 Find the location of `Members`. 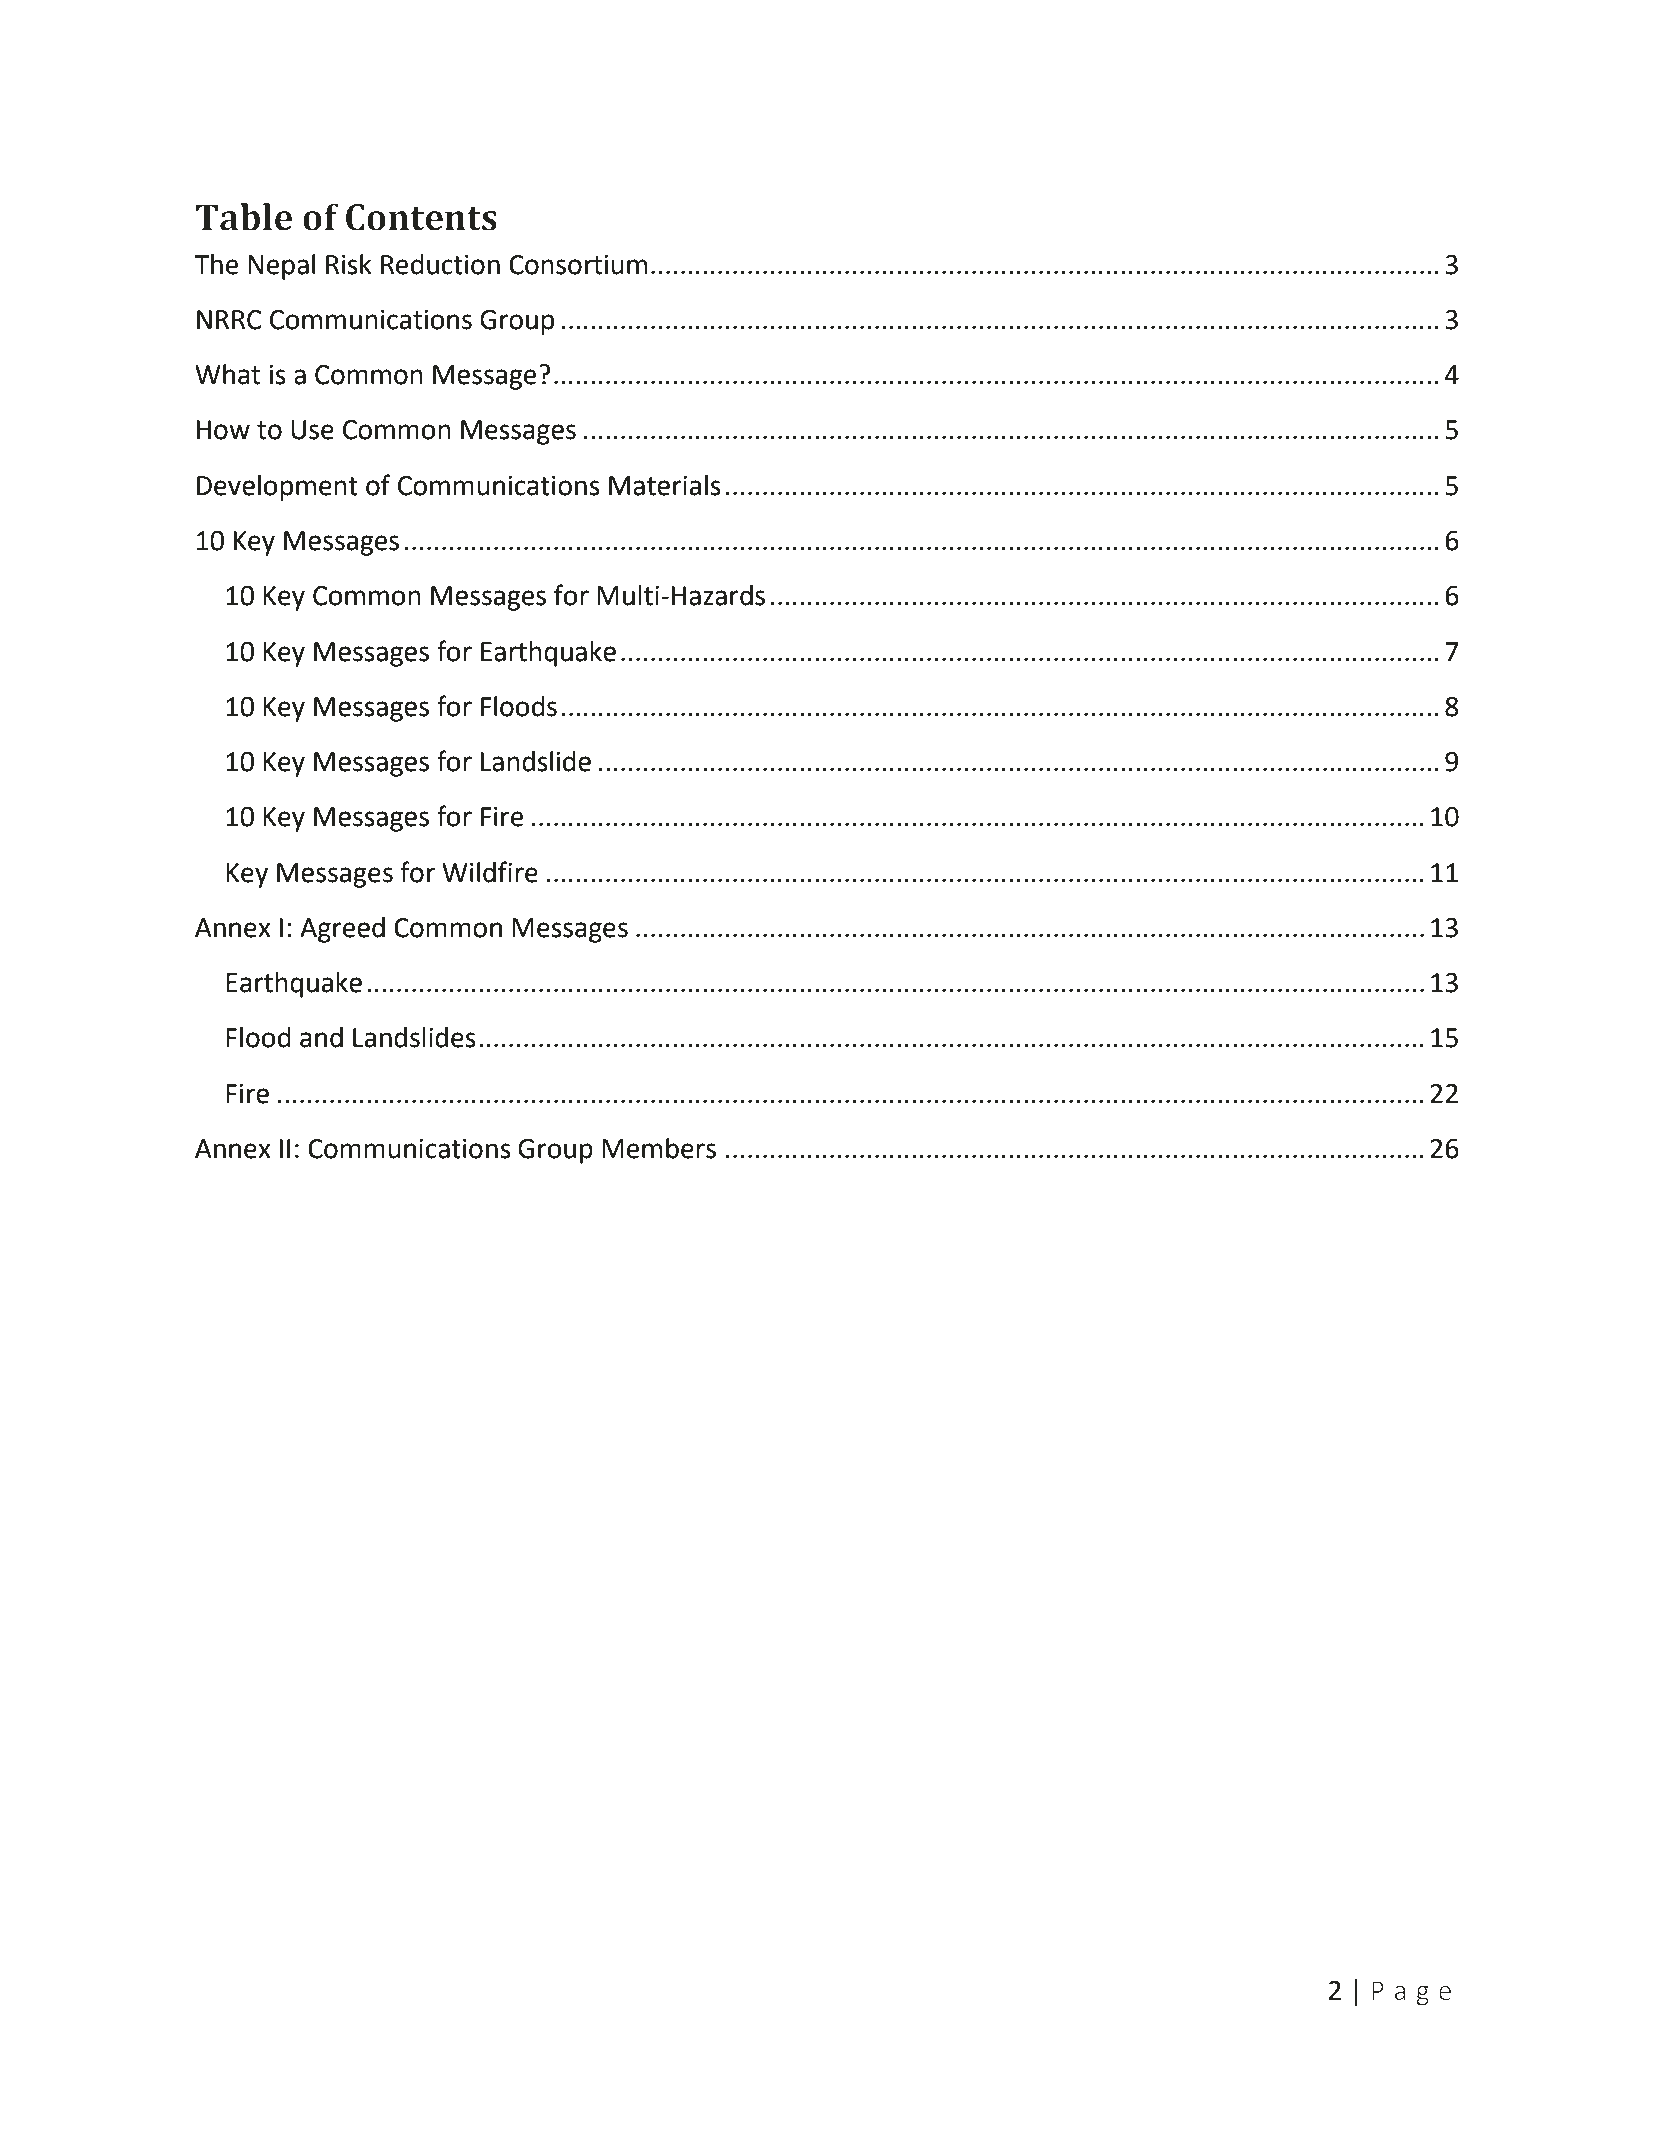

Members is located at coordinates (659, 1148).
